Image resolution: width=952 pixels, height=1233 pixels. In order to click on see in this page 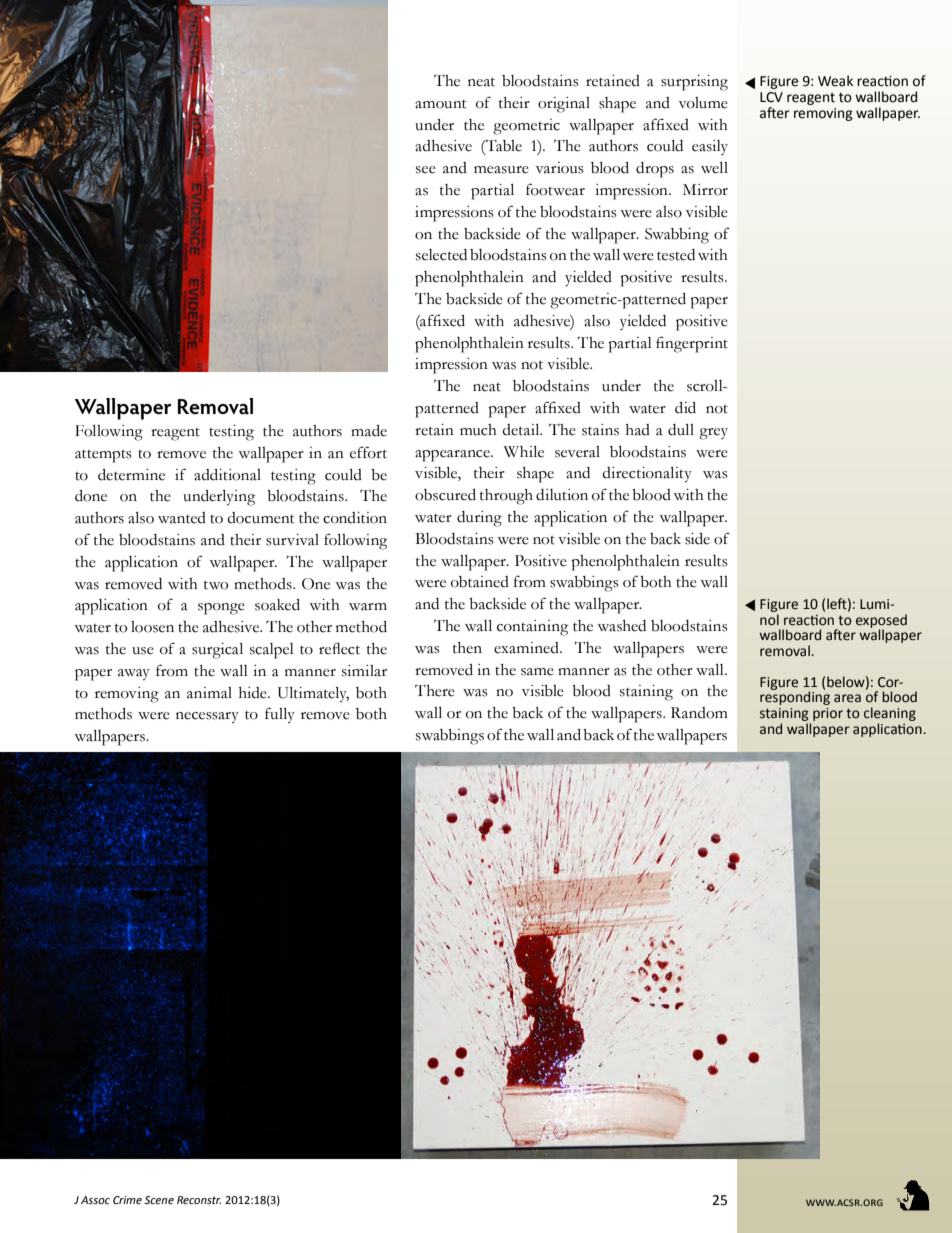, I will do `click(426, 170)`.
